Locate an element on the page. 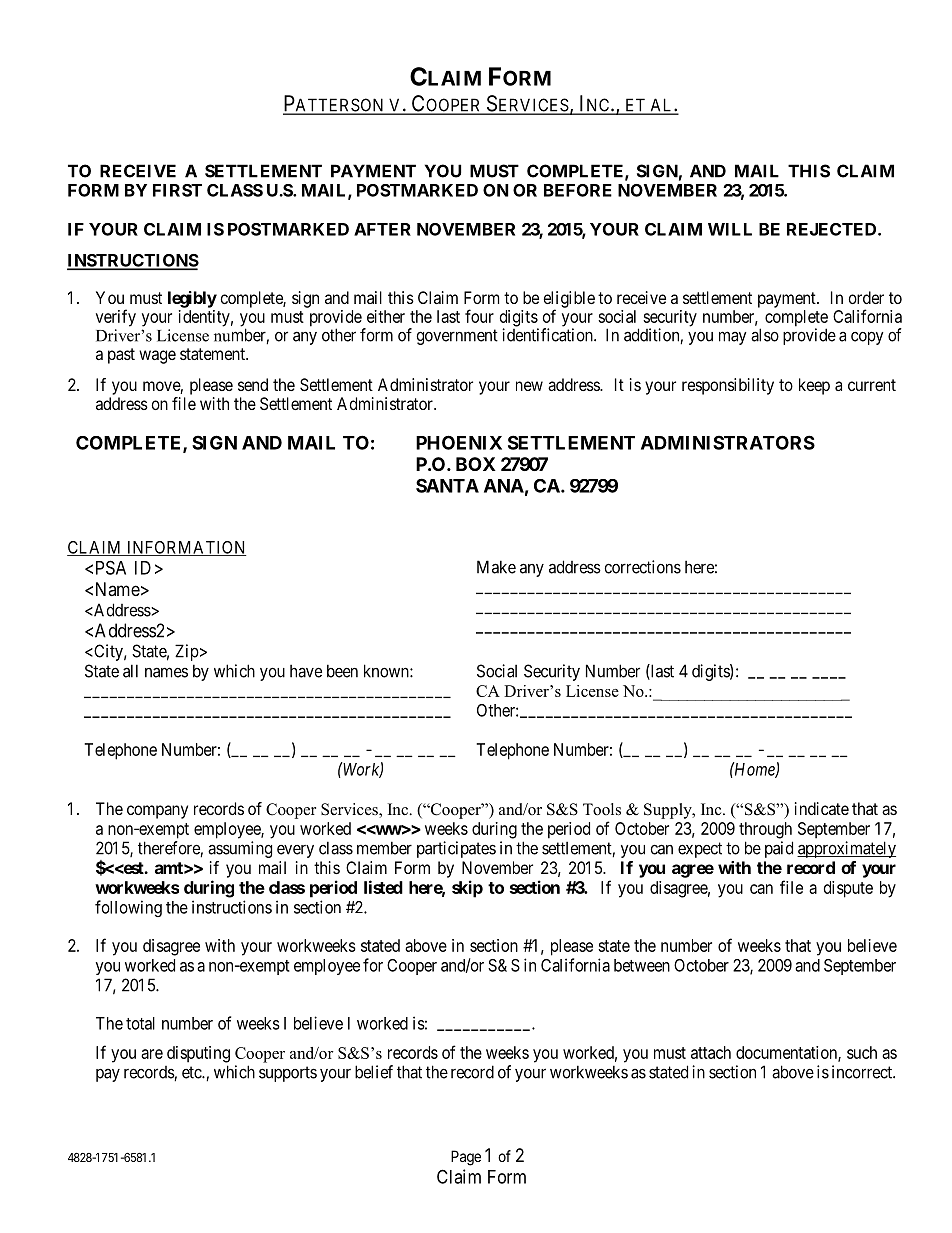 This document has width=952, height=1233. Zip is located at coordinates (187, 652).
